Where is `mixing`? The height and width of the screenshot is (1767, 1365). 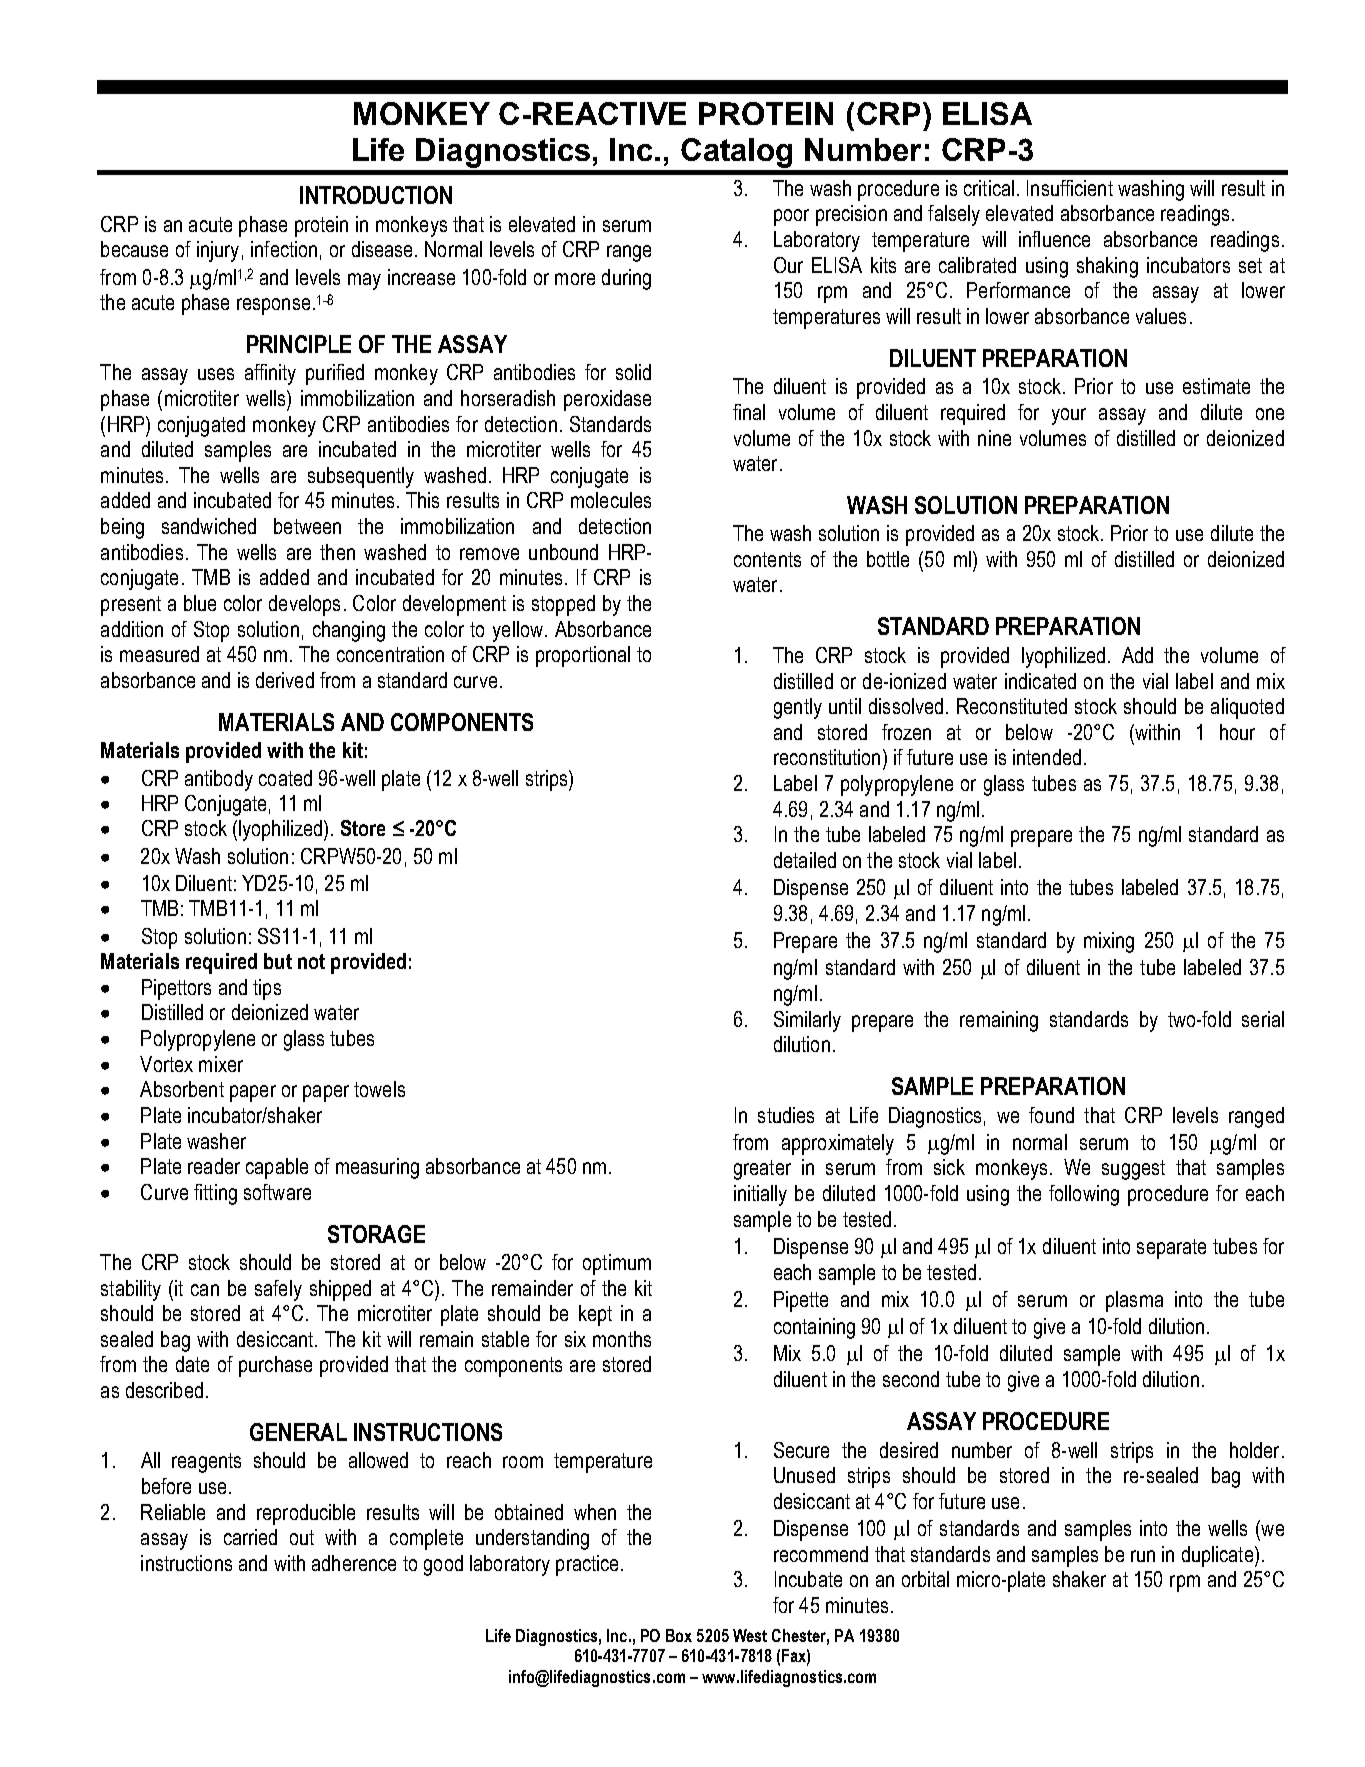 mixing is located at coordinates (1109, 942).
